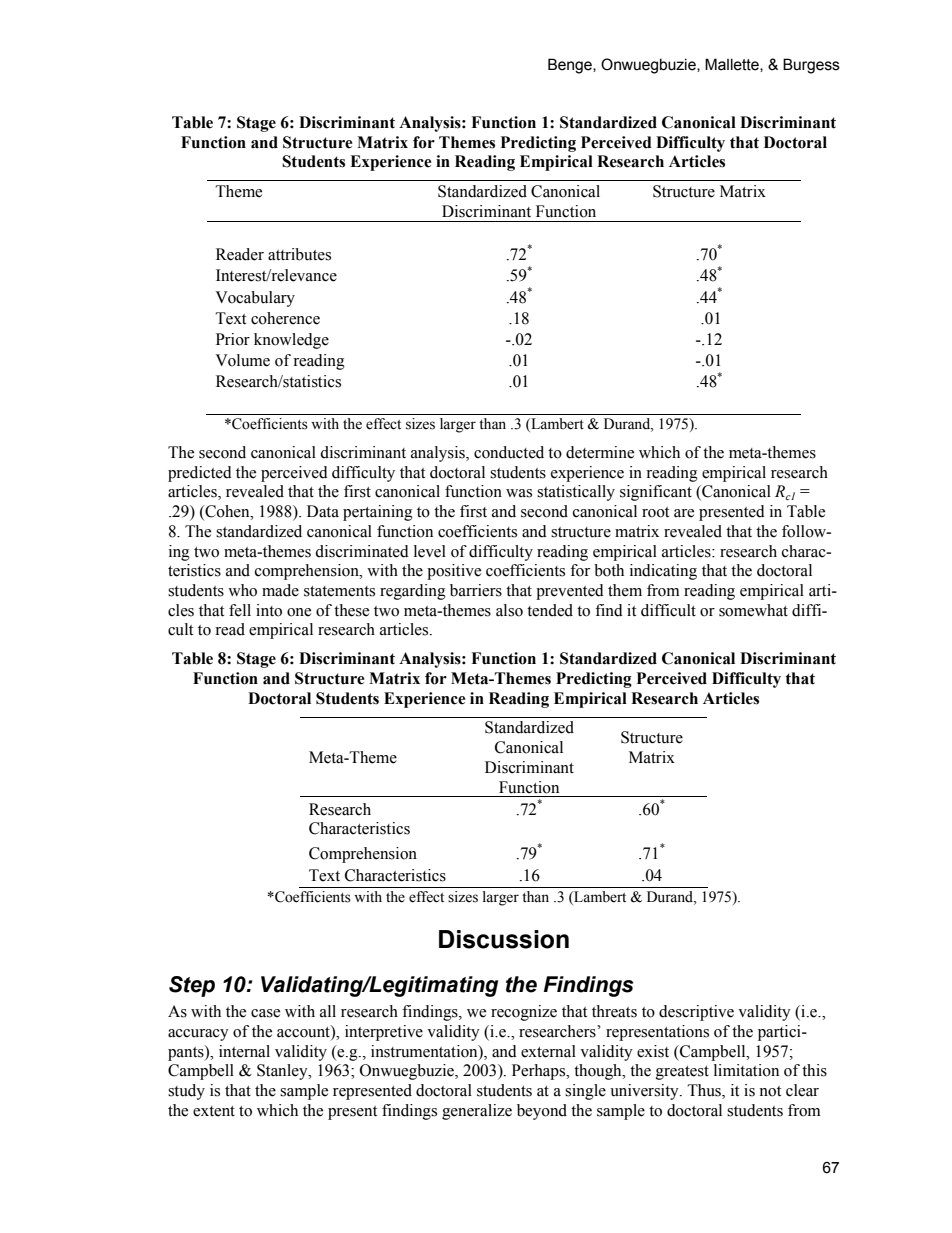 This document has width=952, height=1233. I want to click on somewhat, so click(753, 610).
